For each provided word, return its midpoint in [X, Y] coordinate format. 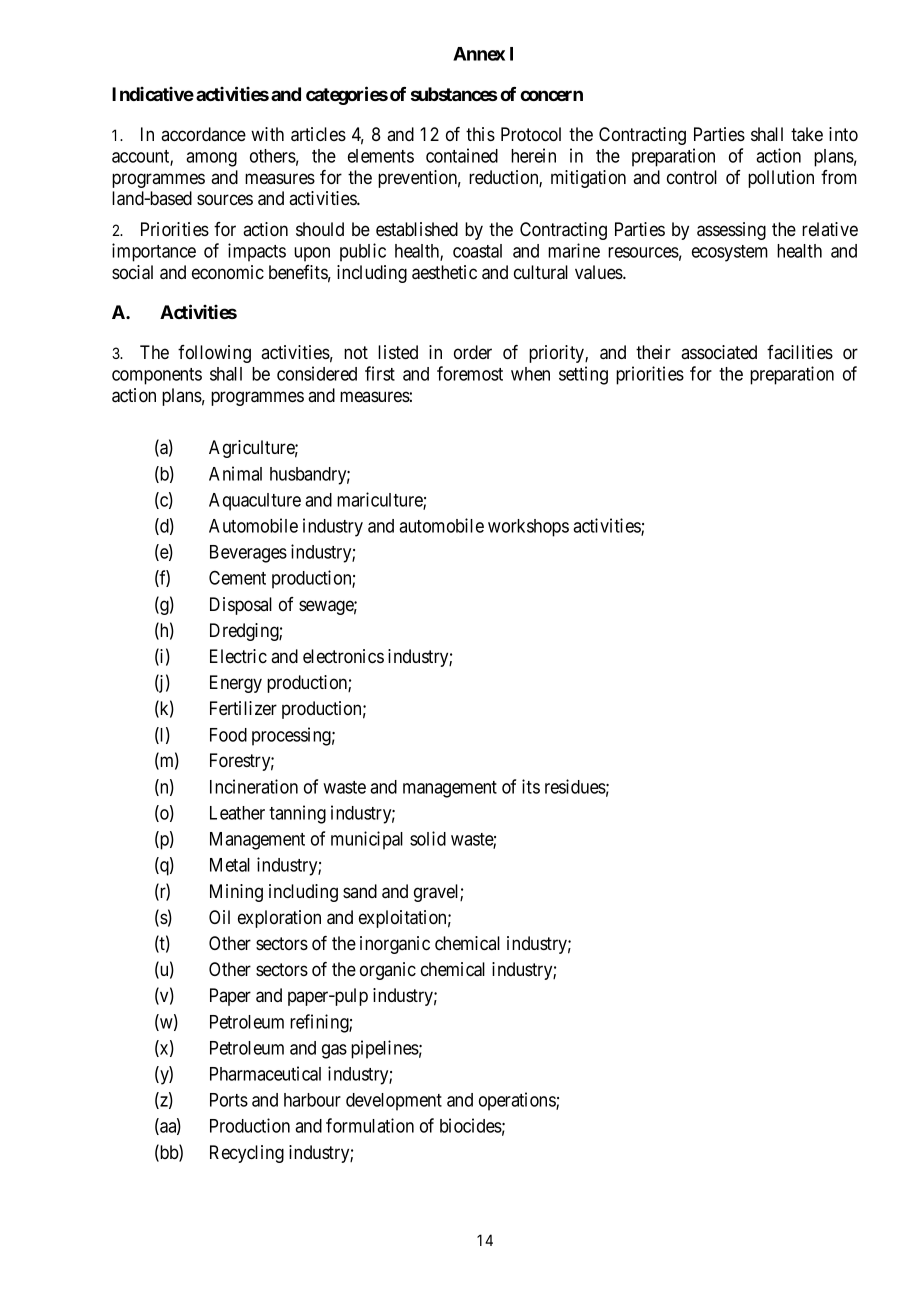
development [394, 1102]
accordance [203, 134]
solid [428, 838]
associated [719, 352]
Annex [479, 54]
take [807, 134]
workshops [528, 528]
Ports [229, 1100]
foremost [470, 373]
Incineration [254, 786]
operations [518, 1101]
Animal [235, 473]
